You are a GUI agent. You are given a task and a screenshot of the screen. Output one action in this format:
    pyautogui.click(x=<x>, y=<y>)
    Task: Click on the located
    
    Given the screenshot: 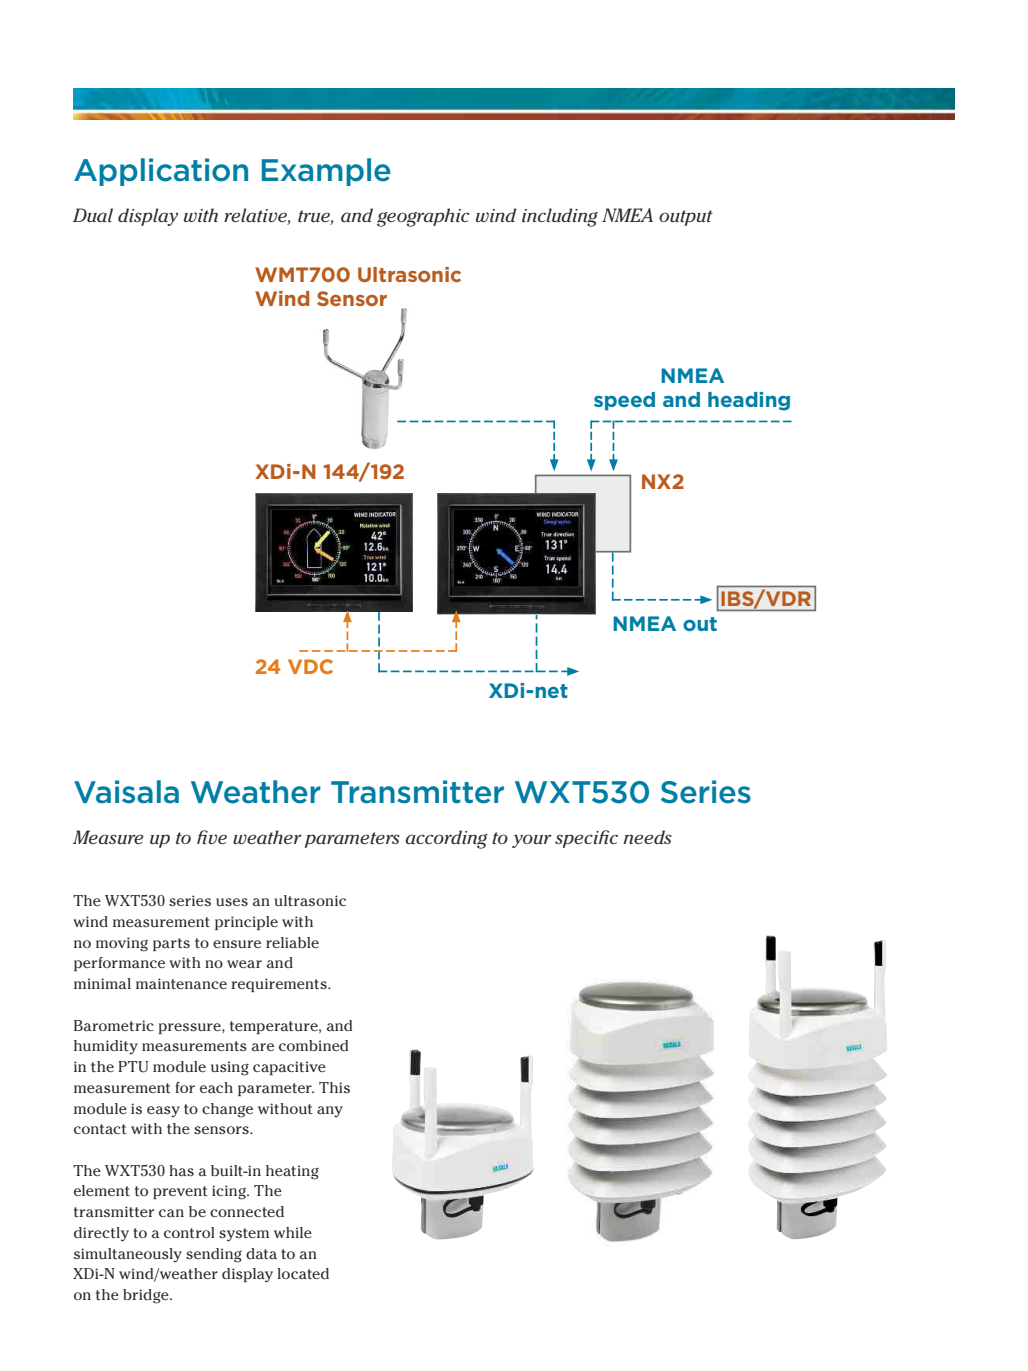 What is the action you would take?
    pyautogui.click(x=303, y=1273)
